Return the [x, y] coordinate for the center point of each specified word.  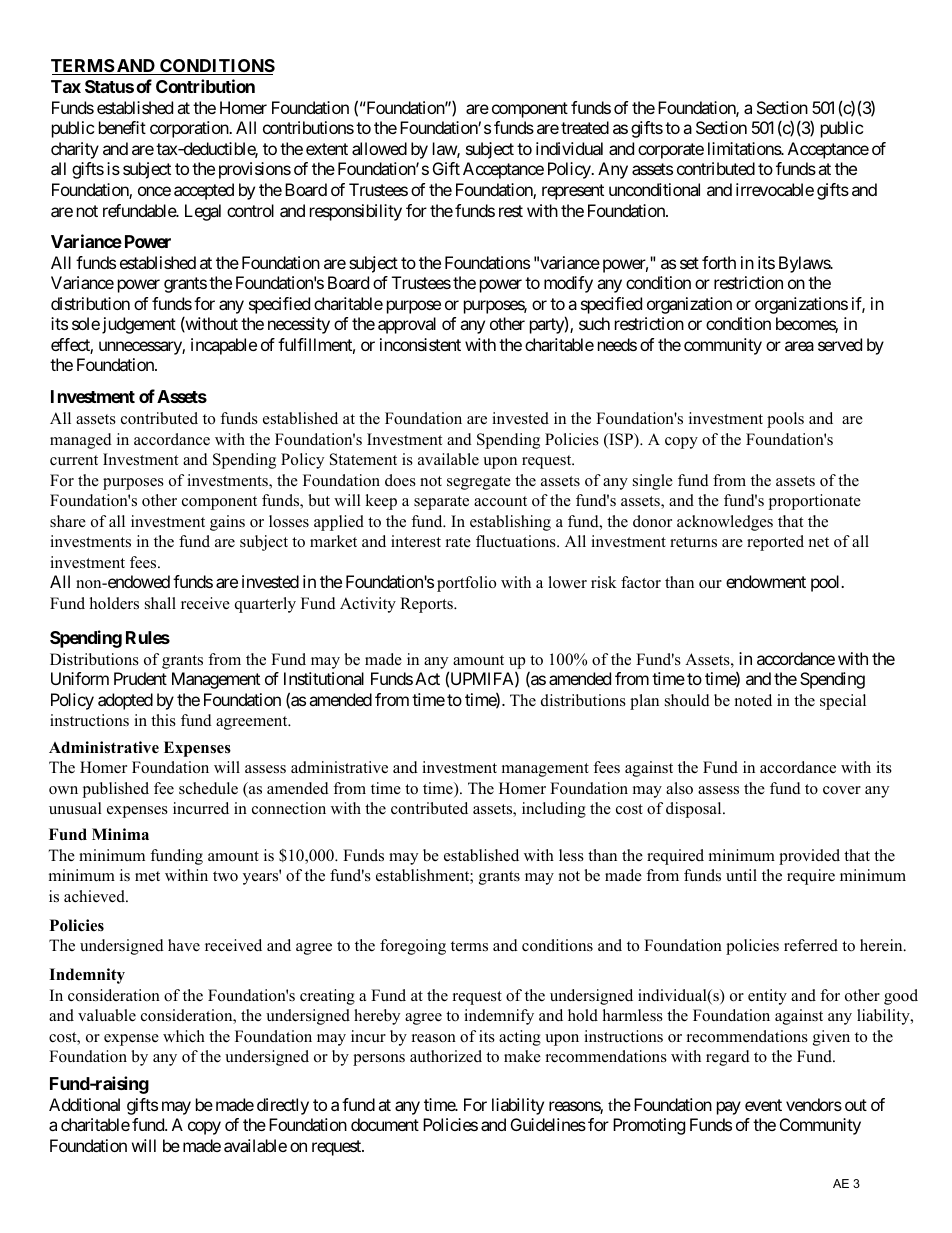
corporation [190, 129]
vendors [814, 1104]
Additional [84, 1104]
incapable [224, 346]
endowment [766, 581]
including [554, 810]
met [147, 876]
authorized [446, 1056]
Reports [427, 605]
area [799, 346]
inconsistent [420, 344]
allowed [379, 148]
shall [160, 603]
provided [809, 857]
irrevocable [775, 189]
